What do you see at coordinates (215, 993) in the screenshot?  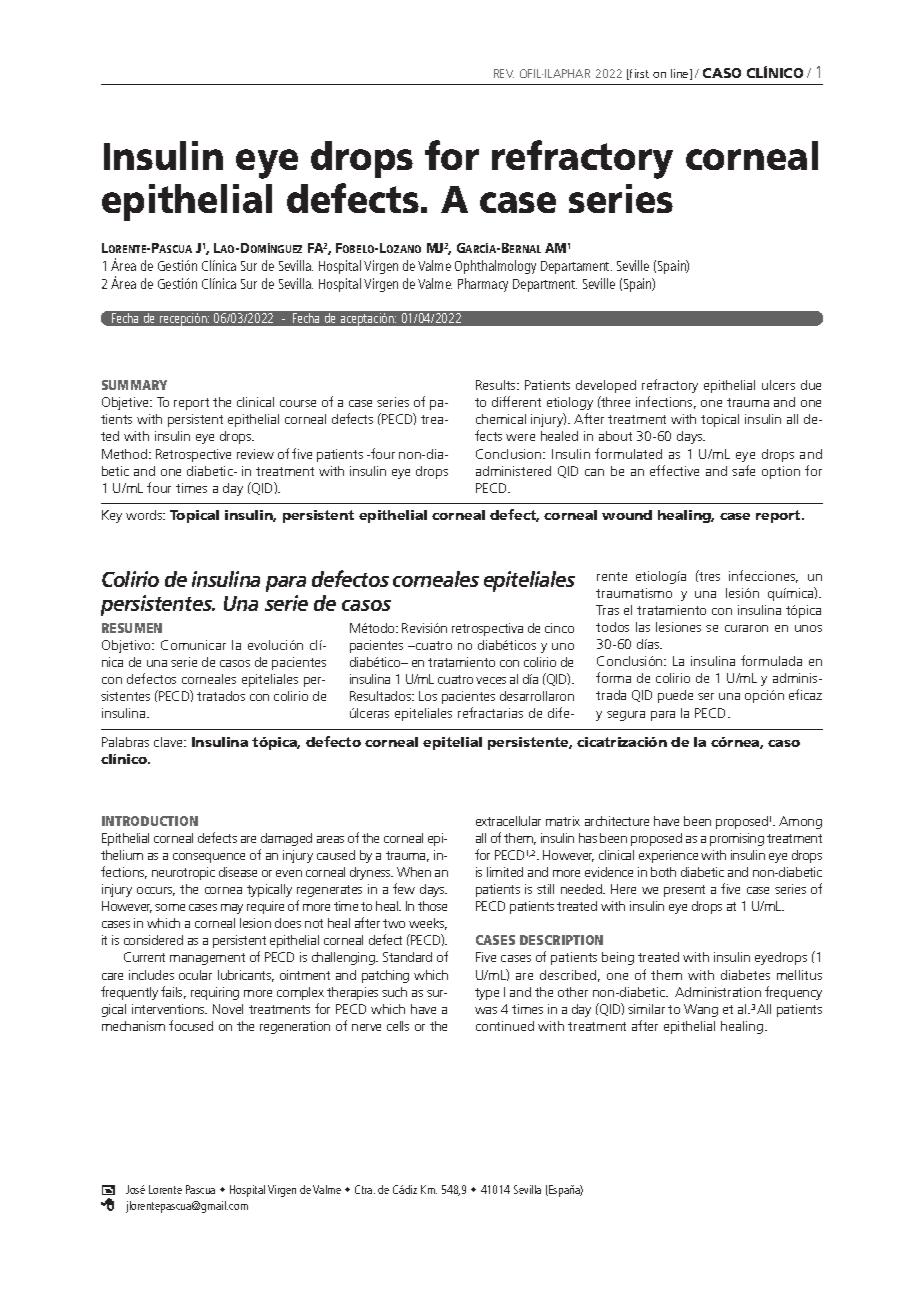 I see `requiring` at bounding box center [215, 993].
